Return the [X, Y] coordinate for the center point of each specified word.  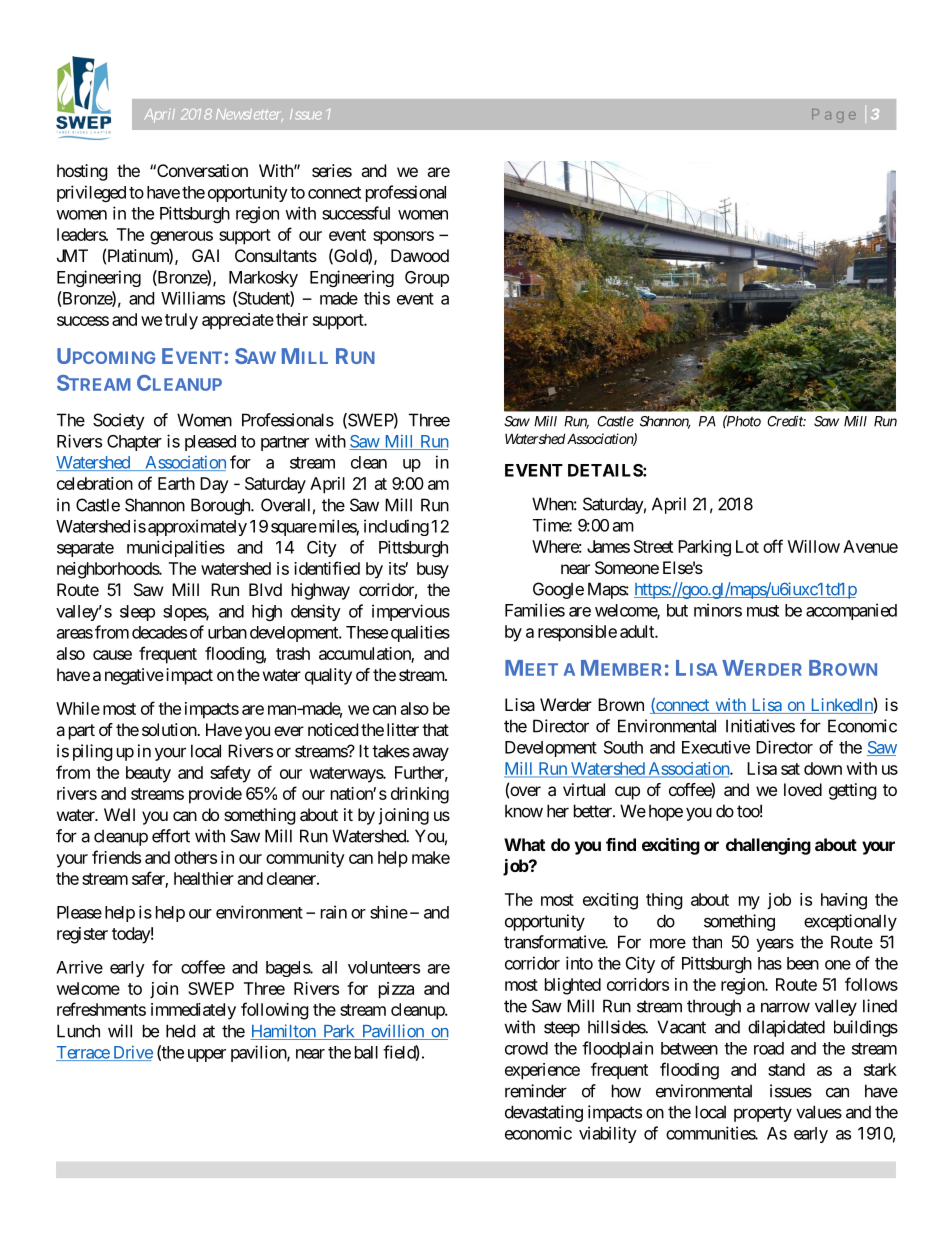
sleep [137, 613]
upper [207, 1055]
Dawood [420, 255]
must [763, 611]
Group [427, 279]
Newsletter [249, 115]
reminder [536, 1091]
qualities [420, 633]
